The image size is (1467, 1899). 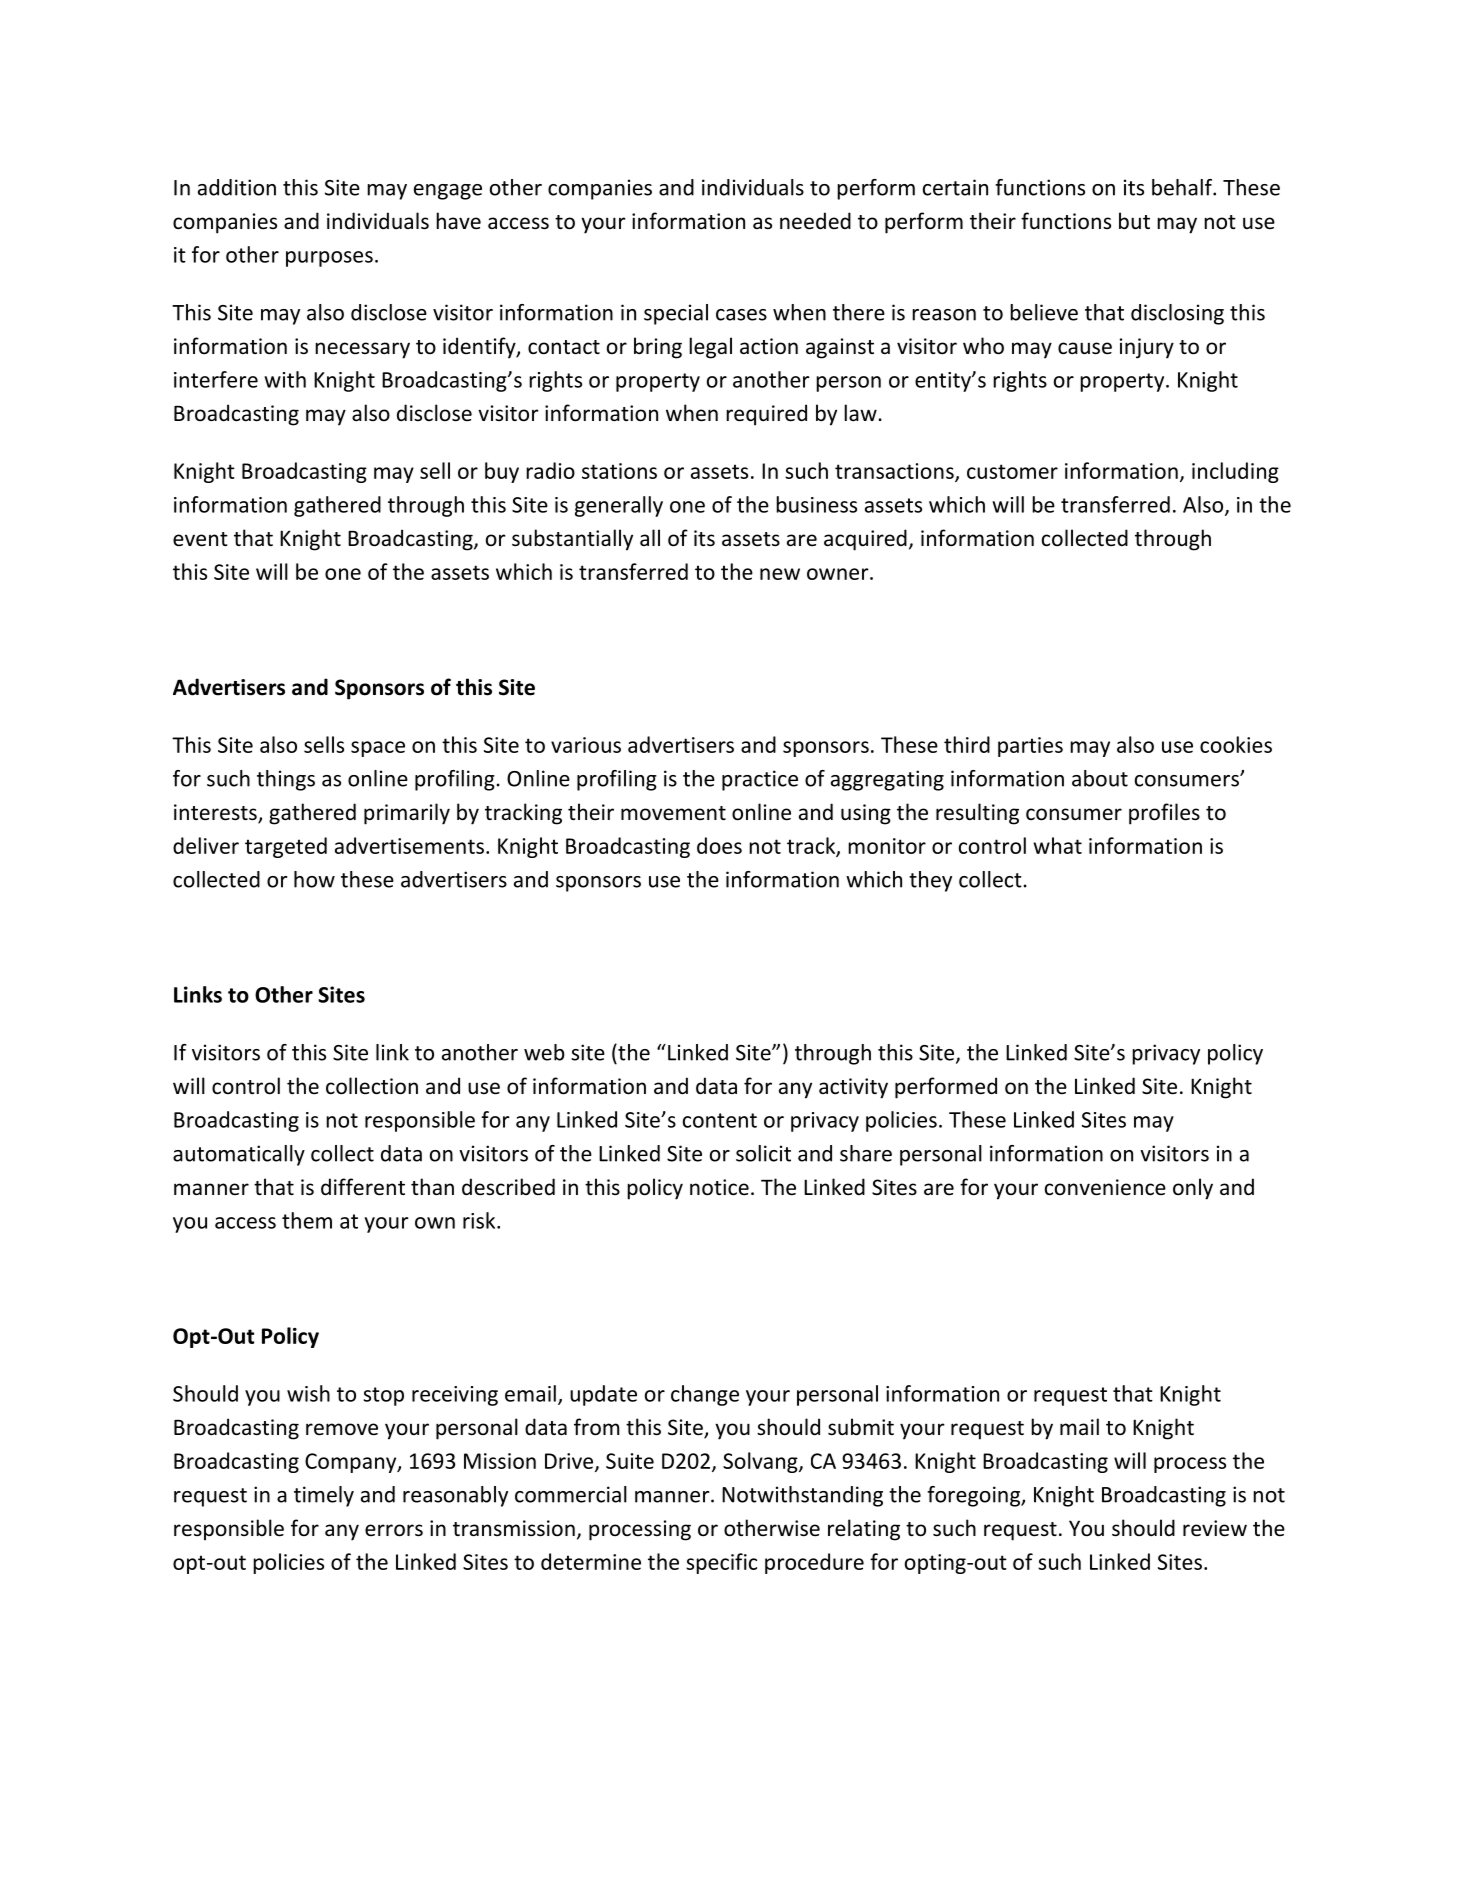 I want to click on purposes, so click(x=329, y=259).
